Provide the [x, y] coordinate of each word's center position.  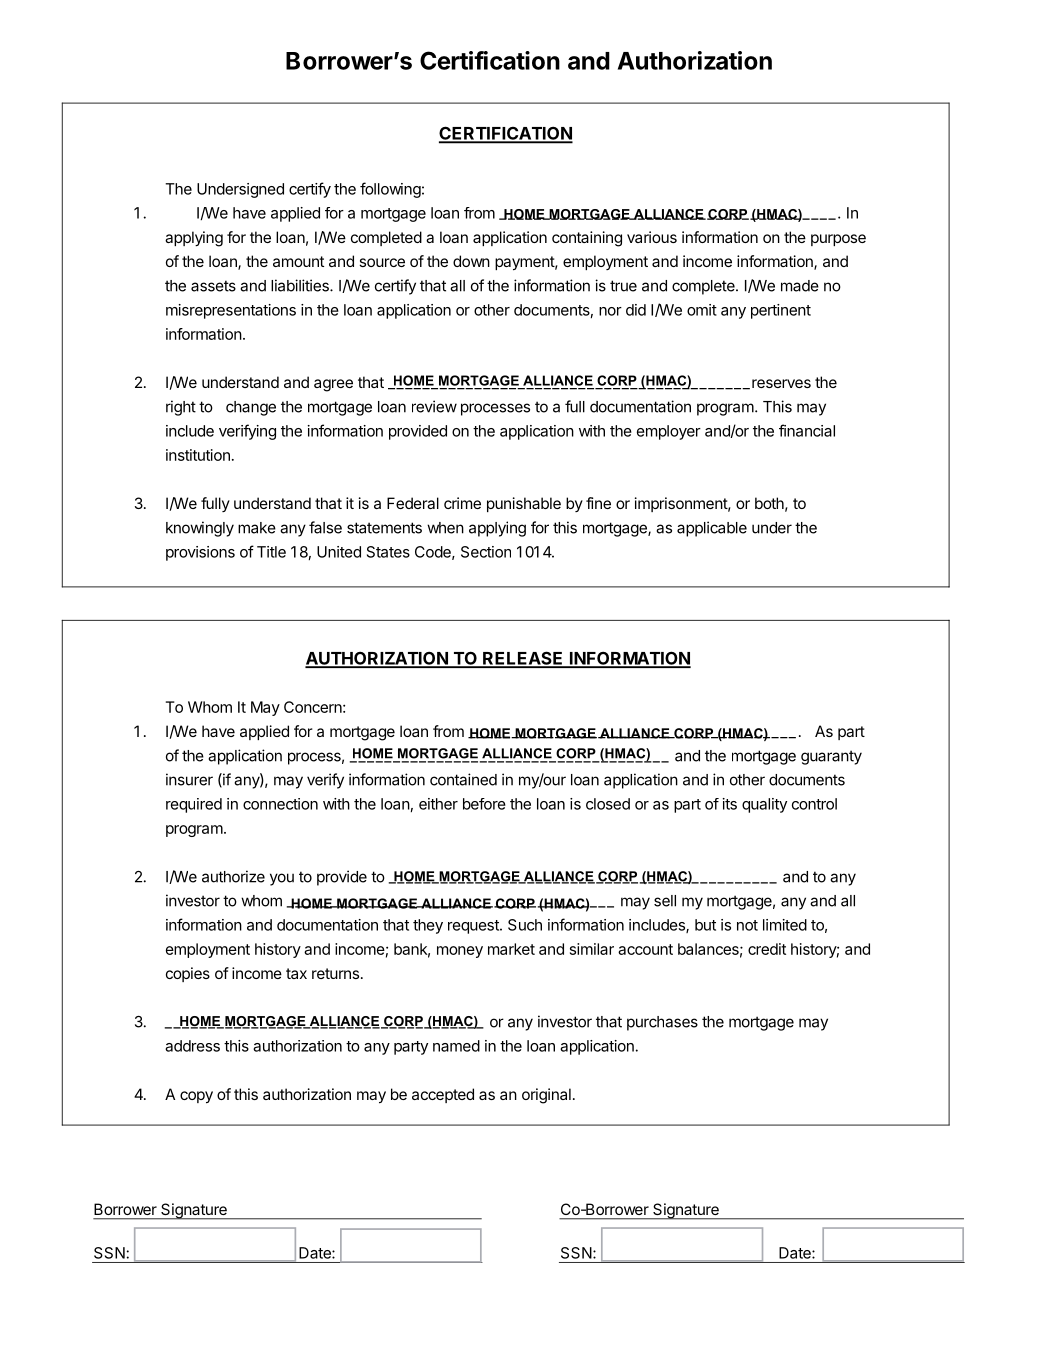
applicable [712, 529]
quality [764, 805]
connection [280, 804]
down [471, 261]
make [257, 528]
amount [298, 261]
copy [196, 1097]
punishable [524, 504]
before [484, 804]
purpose [838, 240]
